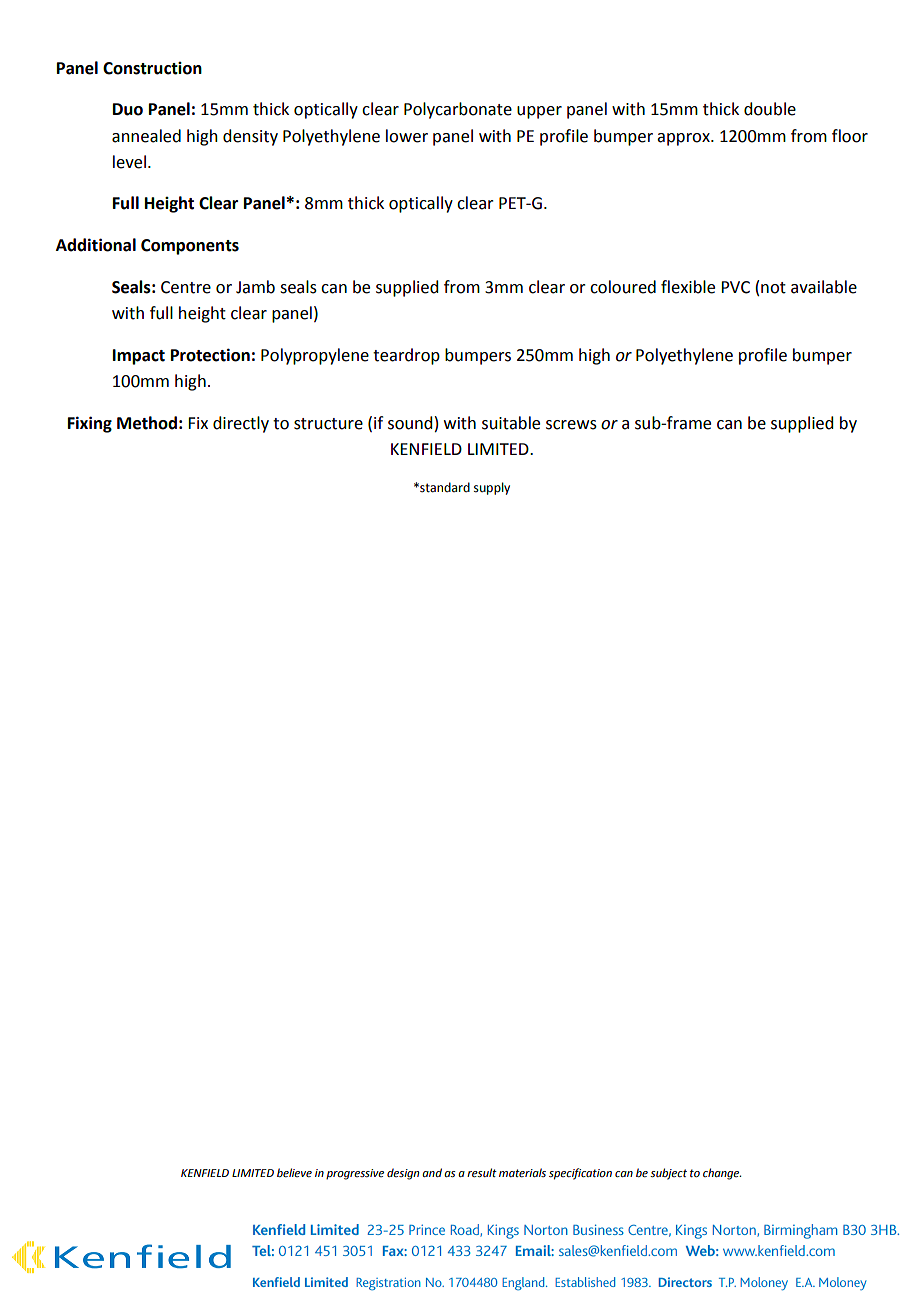 Image resolution: width=924 pixels, height=1308 pixels. I want to click on supply, so click(492, 488).
